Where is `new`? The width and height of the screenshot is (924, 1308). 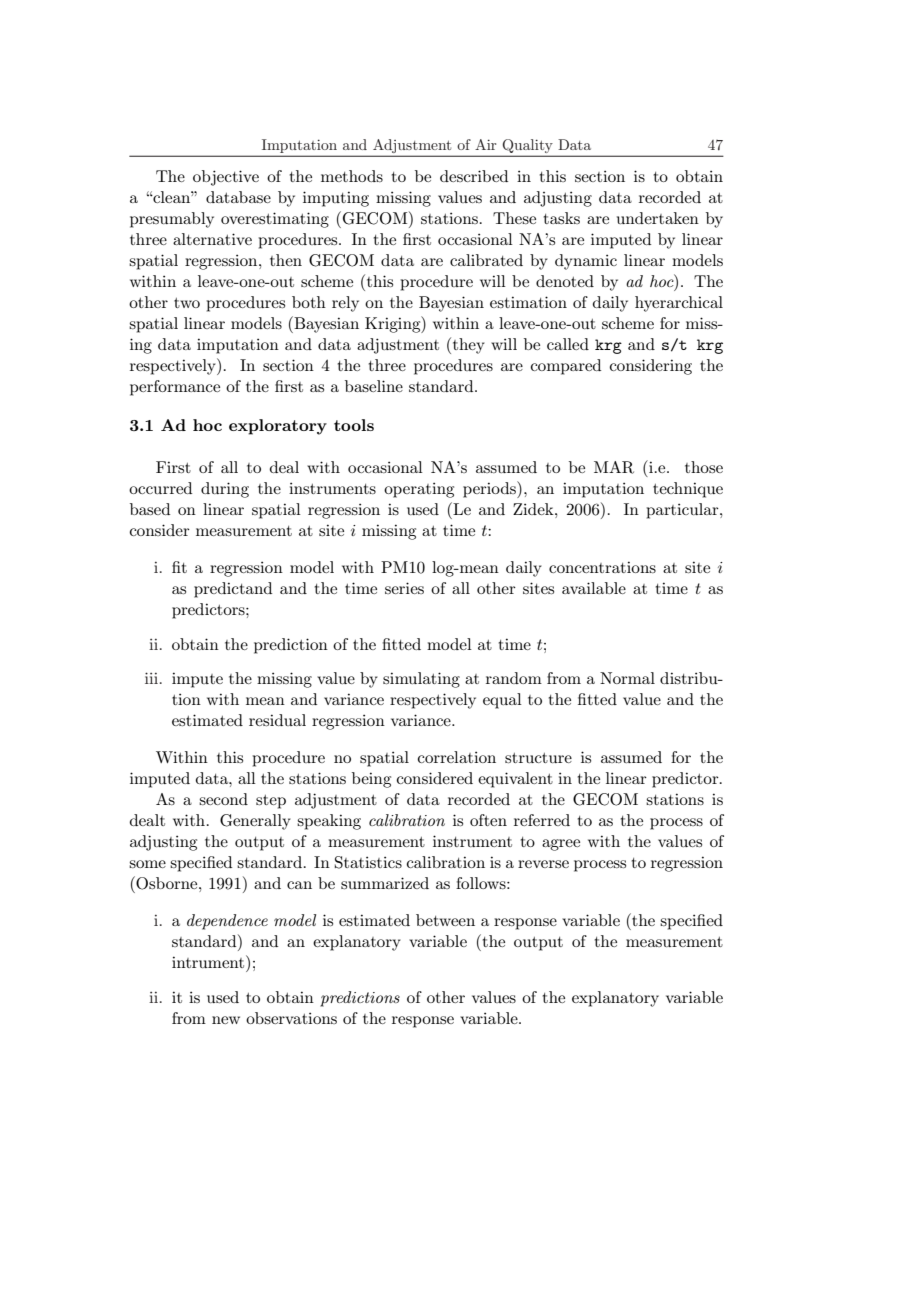
new is located at coordinates (226, 1020).
